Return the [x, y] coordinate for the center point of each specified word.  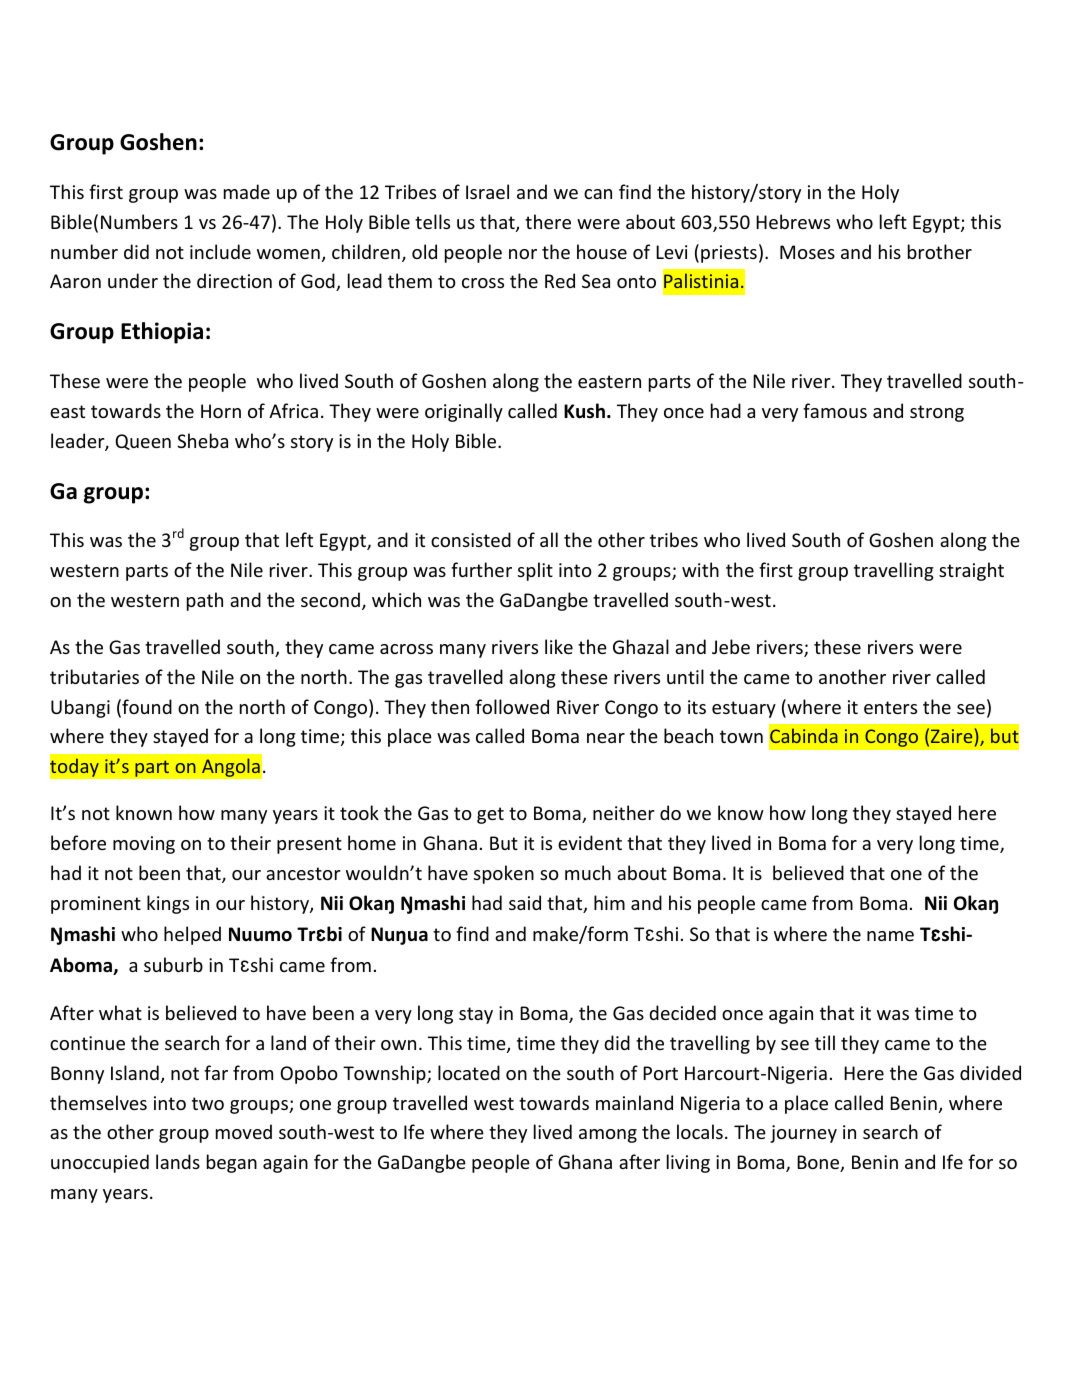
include [220, 251]
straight [971, 571]
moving [144, 845]
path [205, 601]
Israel [487, 191]
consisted [471, 539]
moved [244, 1131]
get [490, 815]
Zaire [951, 736]
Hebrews [793, 221]
